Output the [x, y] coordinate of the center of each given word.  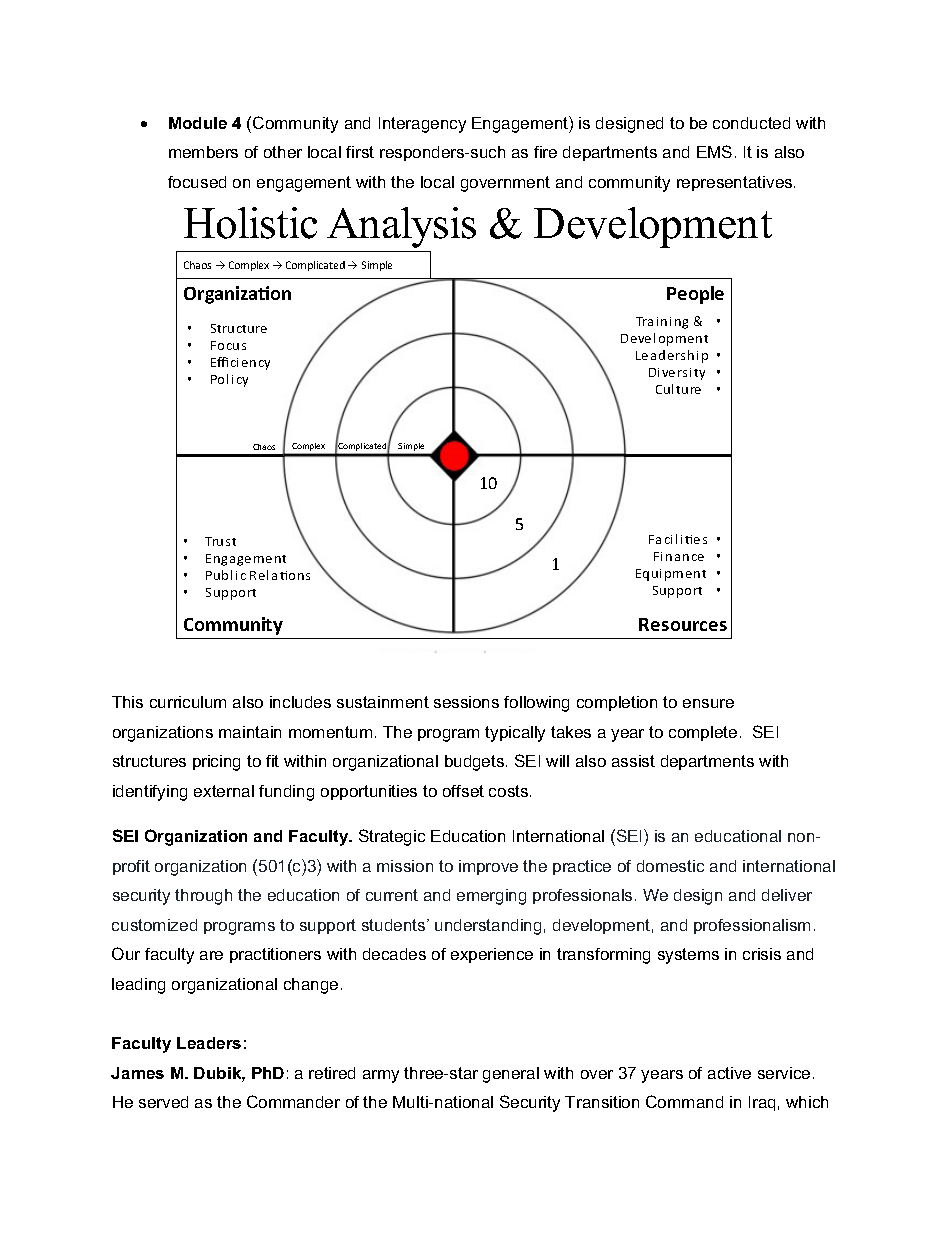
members [203, 152]
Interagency [422, 125]
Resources [683, 624]
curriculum [188, 702]
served [163, 1102]
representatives [736, 183]
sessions [466, 702]
